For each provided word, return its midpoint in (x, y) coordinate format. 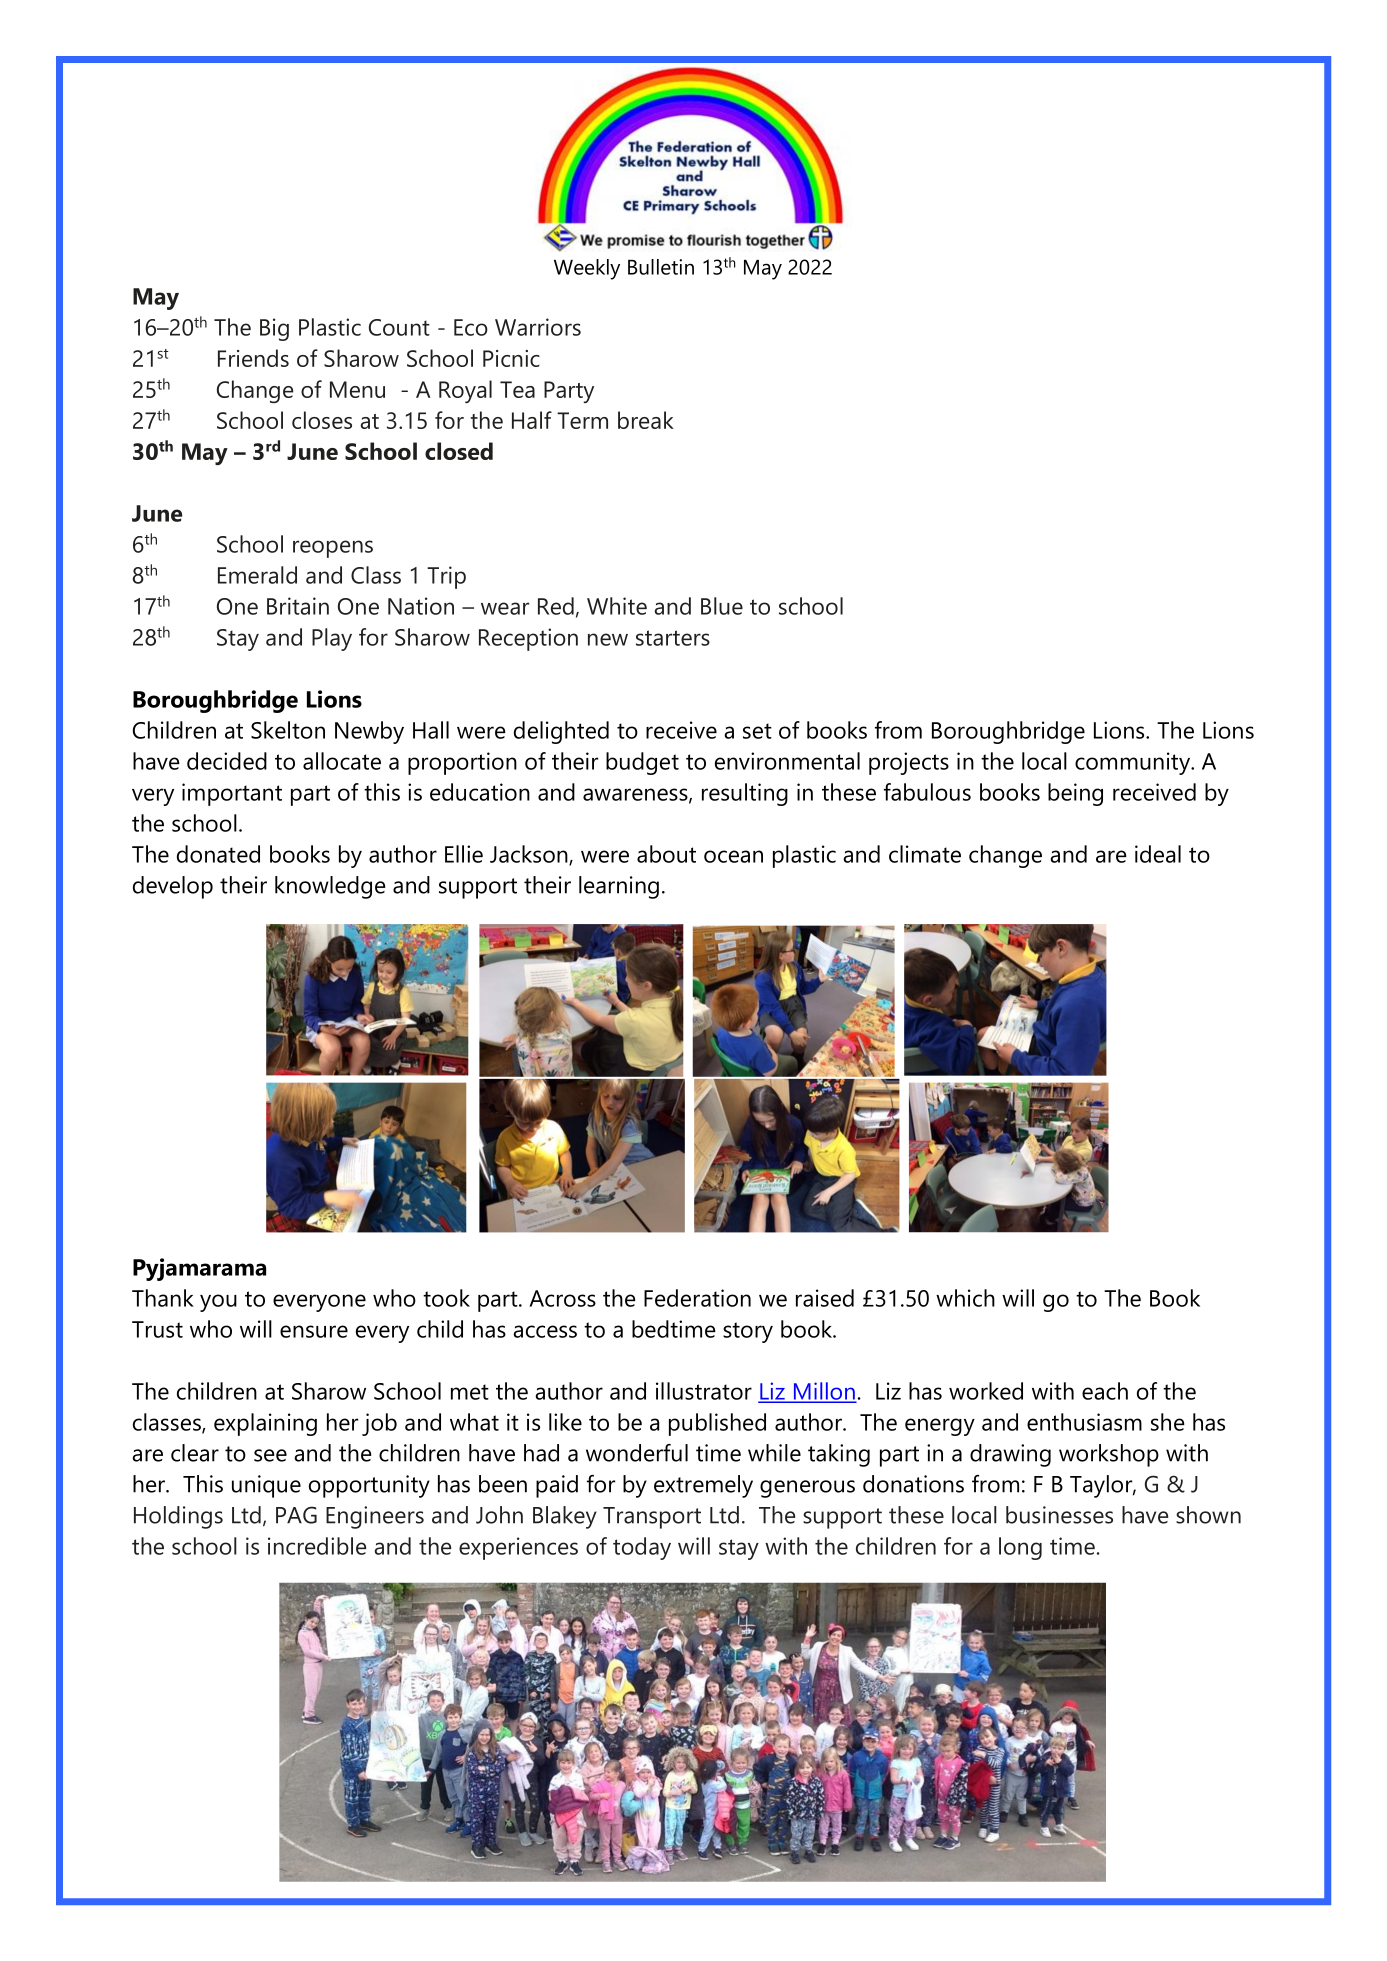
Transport (652, 1518)
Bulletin (661, 267)
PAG (296, 1515)
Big (274, 329)
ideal (1158, 854)
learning (619, 887)
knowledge (330, 887)
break (646, 420)
